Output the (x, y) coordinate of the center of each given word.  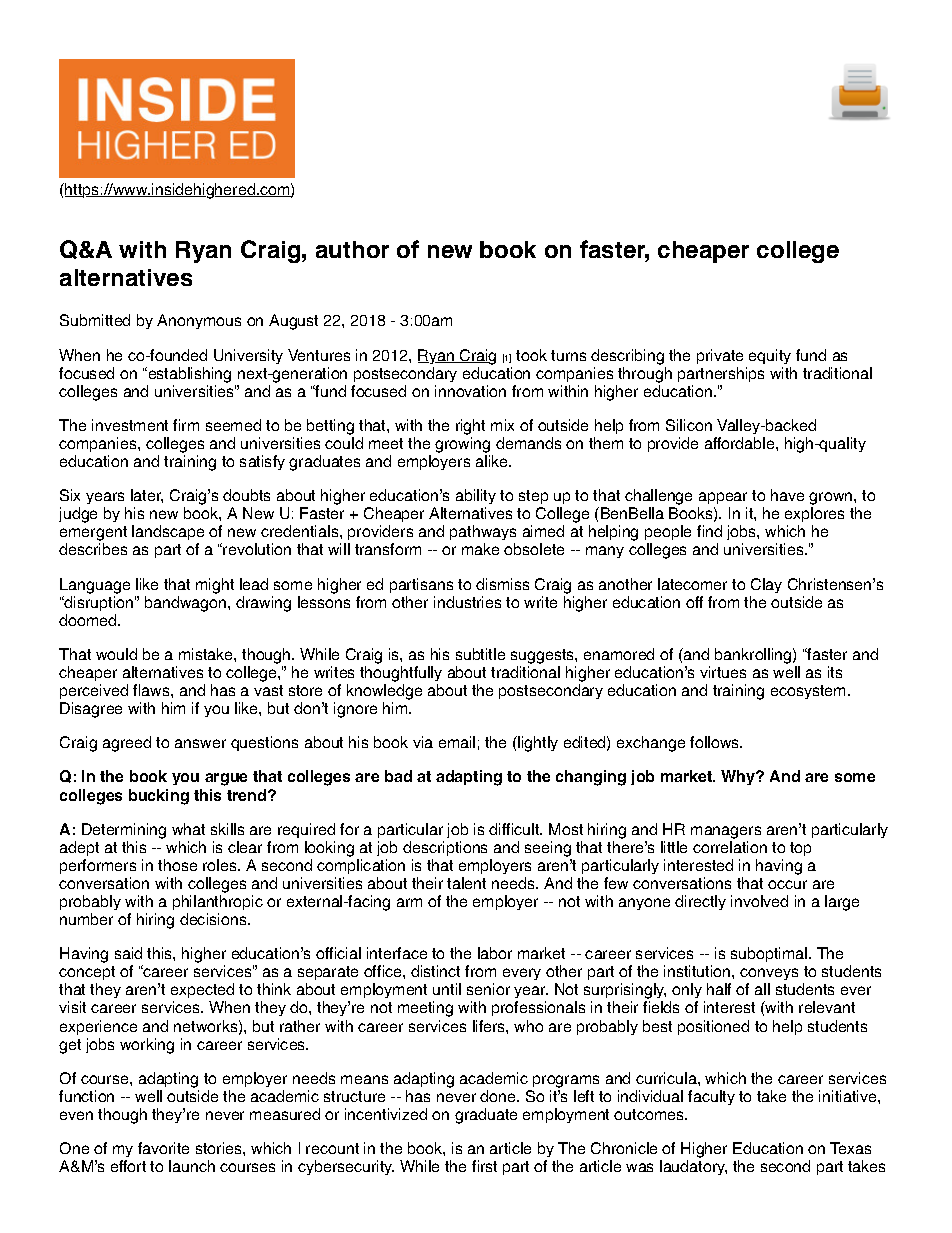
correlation (730, 847)
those (177, 865)
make (480, 549)
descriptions (445, 848)
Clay (766, 585)
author (352, 249)
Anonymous (199, 321)
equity (770, 356)
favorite (163, 1148)
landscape (168, 534)
